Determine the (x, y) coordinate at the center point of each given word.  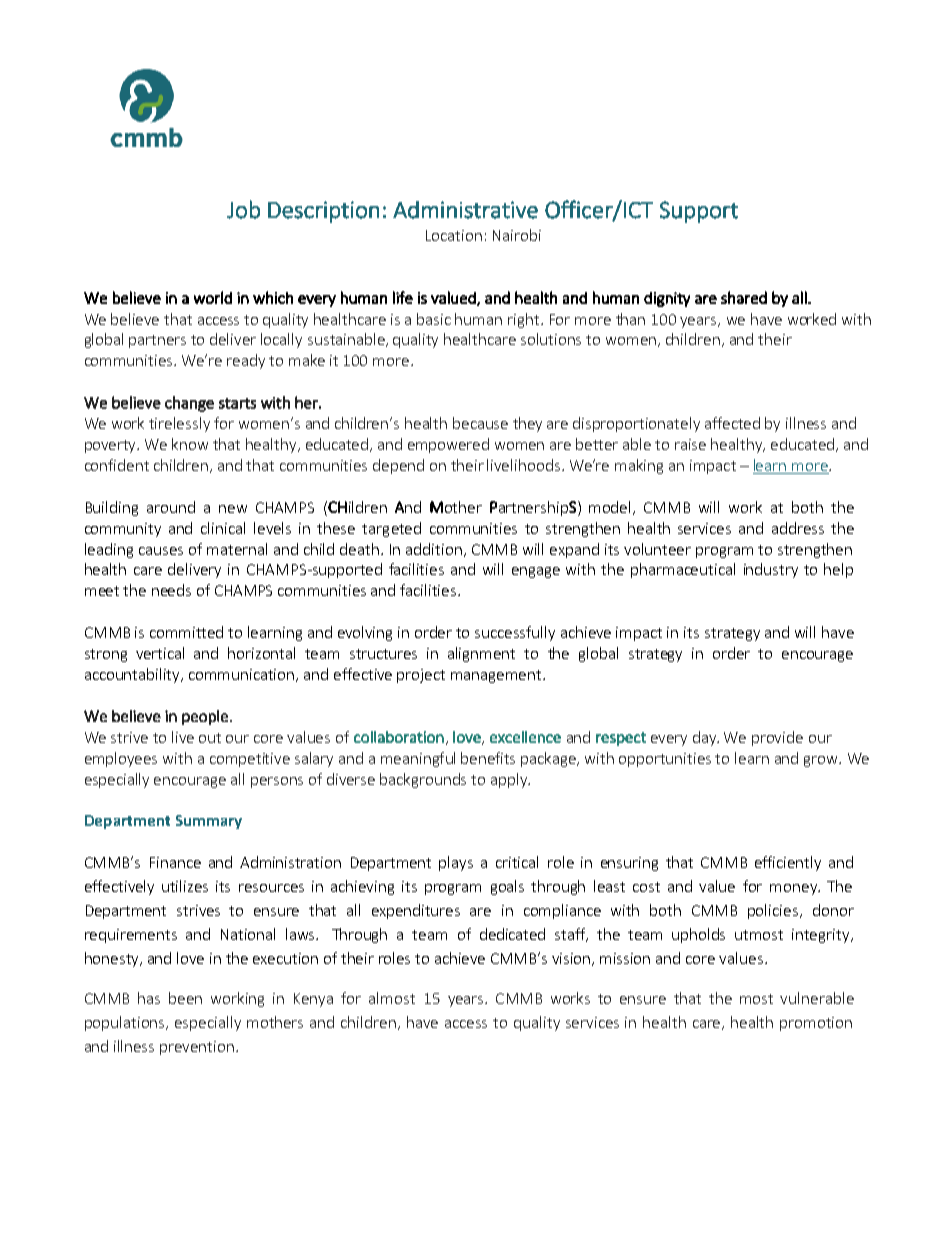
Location (454, 235)
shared (744, 297)
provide (777, 738)
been (185, 998)
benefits (488, 758)
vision (572, 959)
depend (398, 466)
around (171, 507)
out (210, 738)
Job (243, 209)
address (798, 528)
